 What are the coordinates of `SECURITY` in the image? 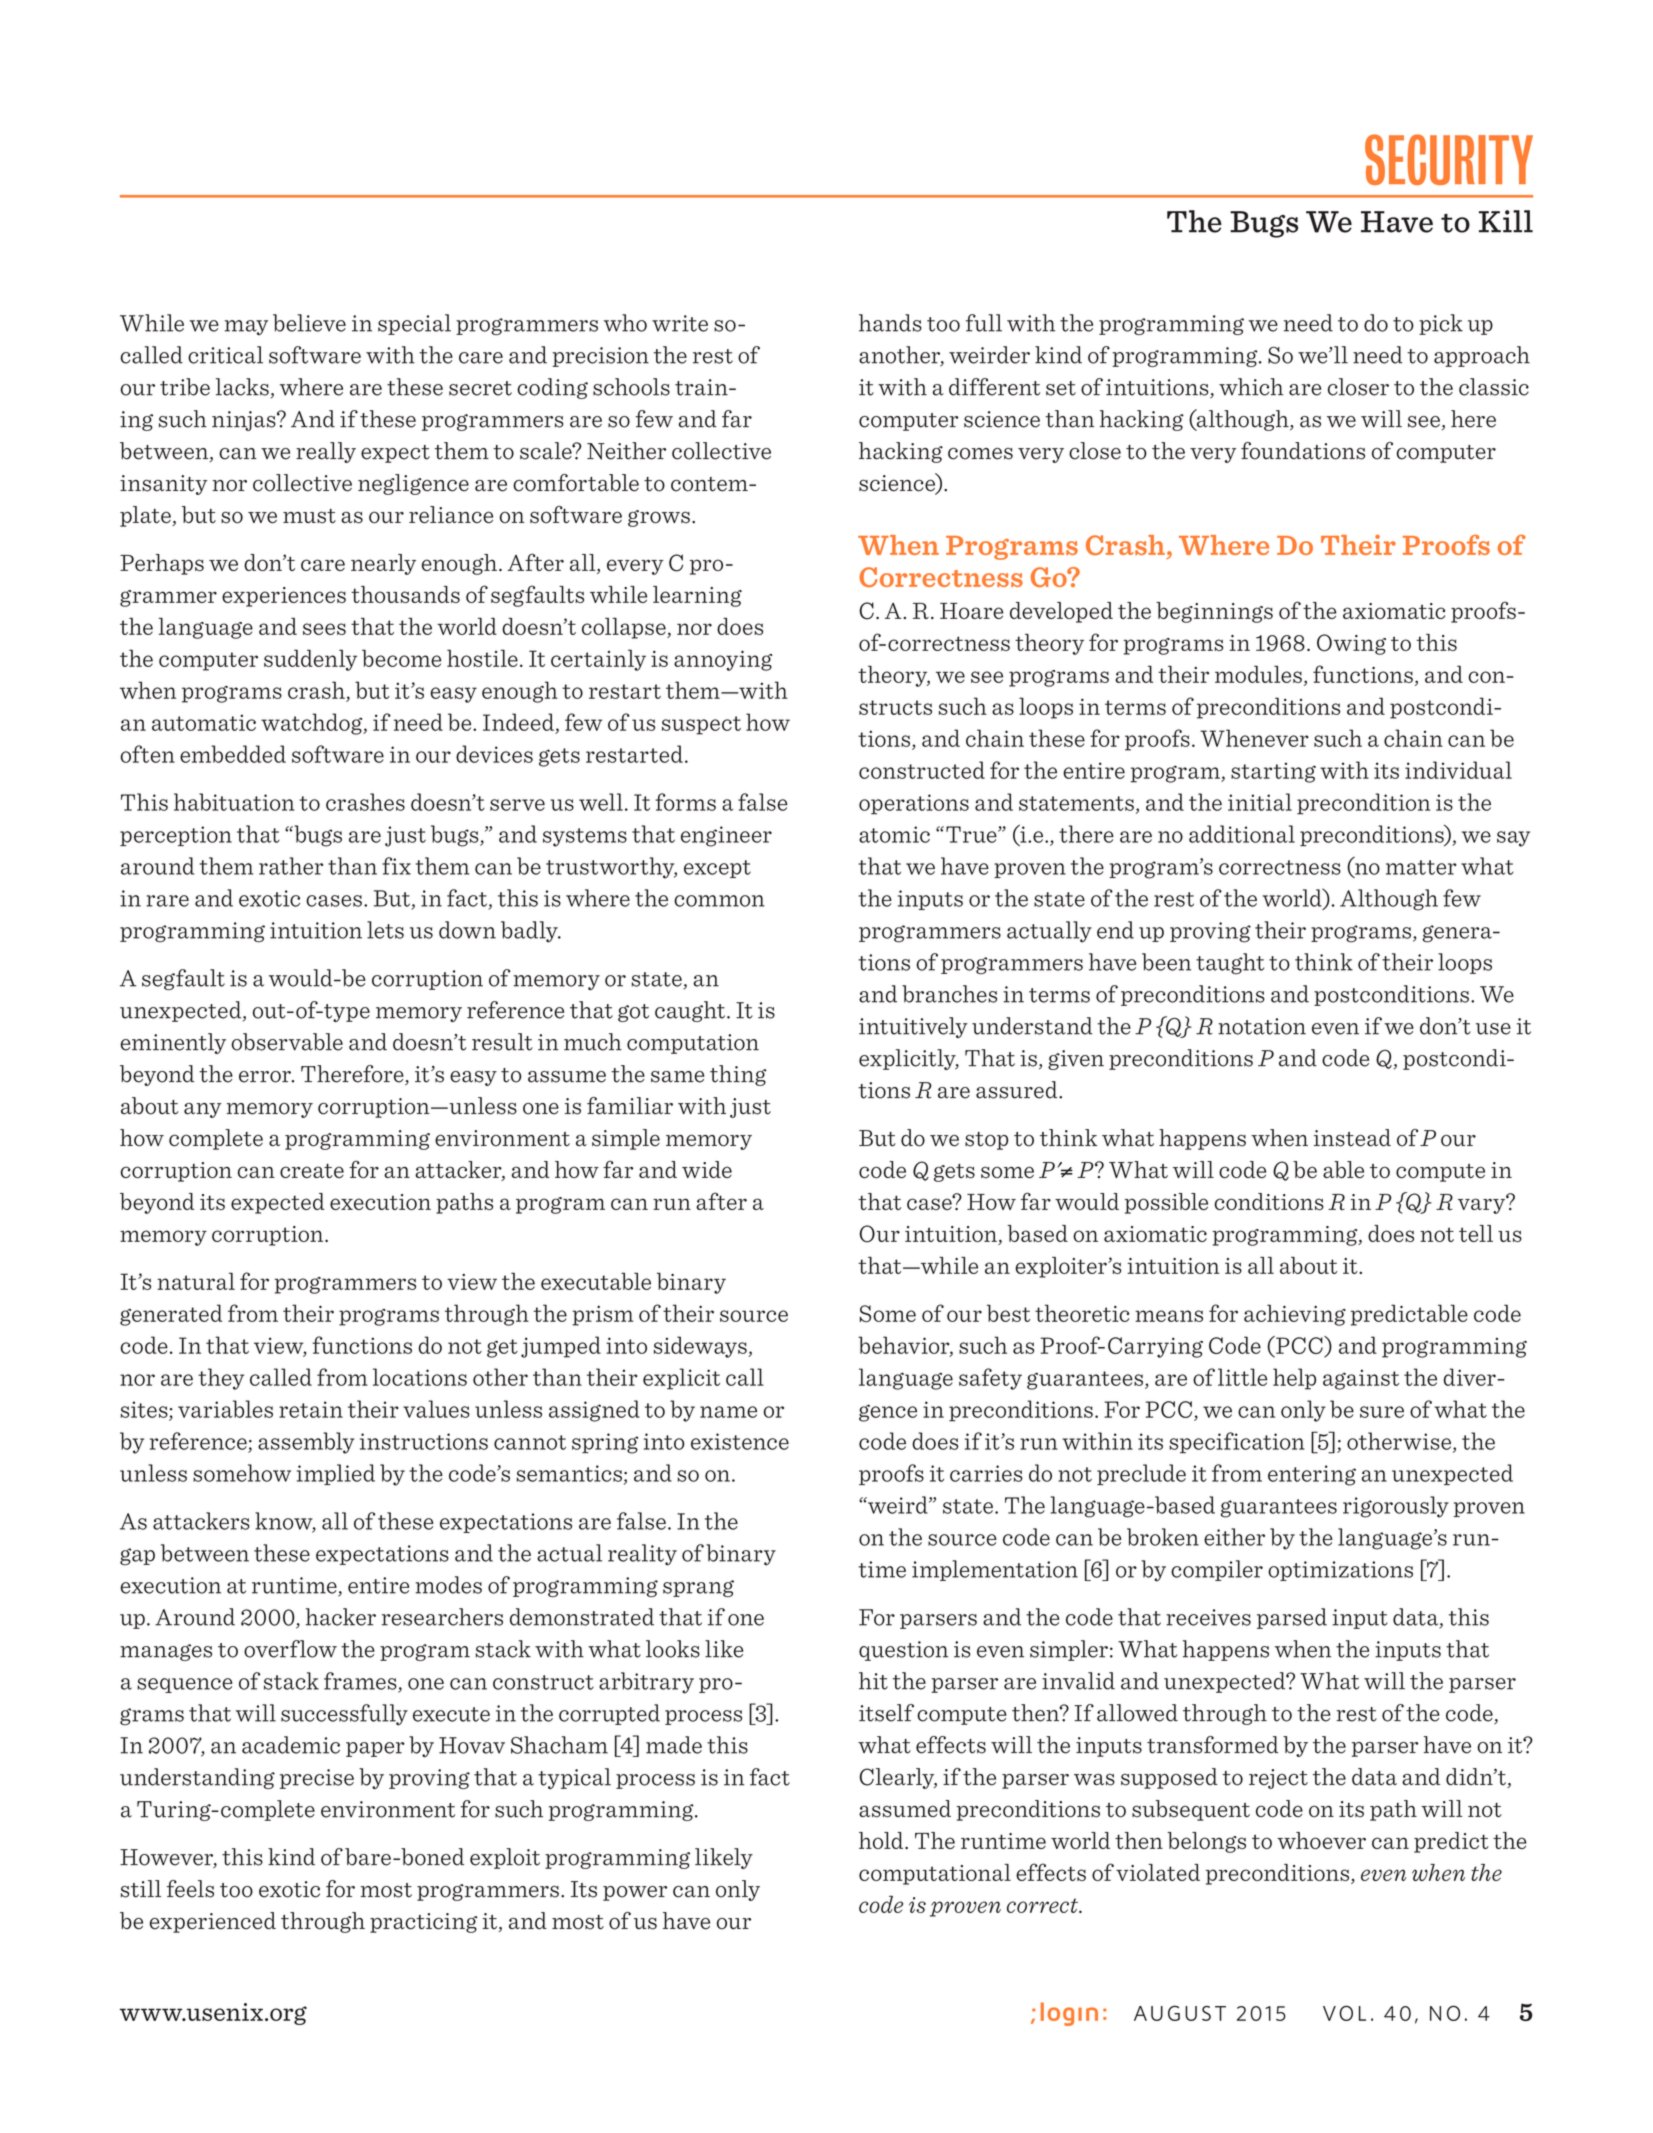 It's located at (1449, 159).
